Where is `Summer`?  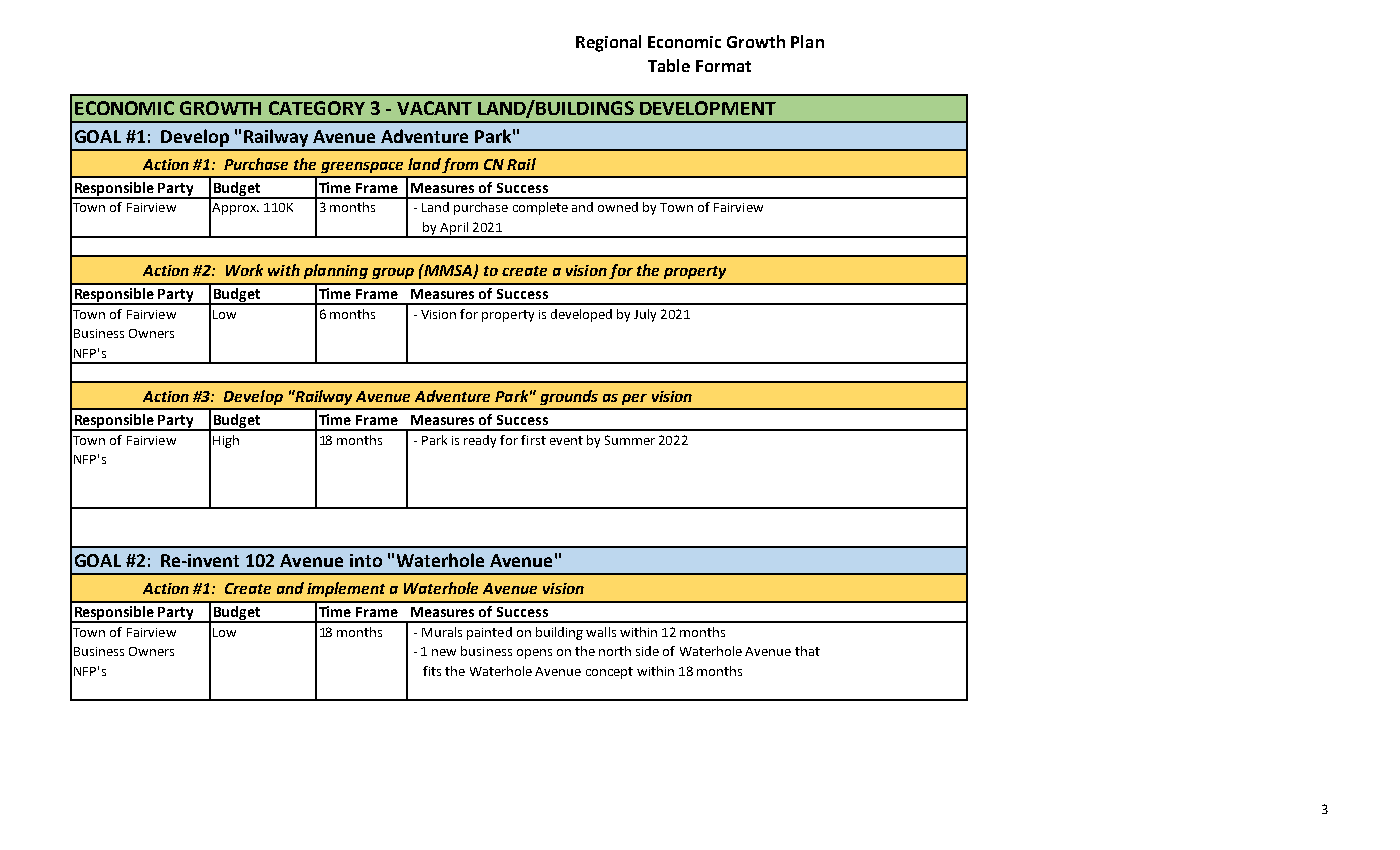
Summer is located at coordinates (630, 440).
